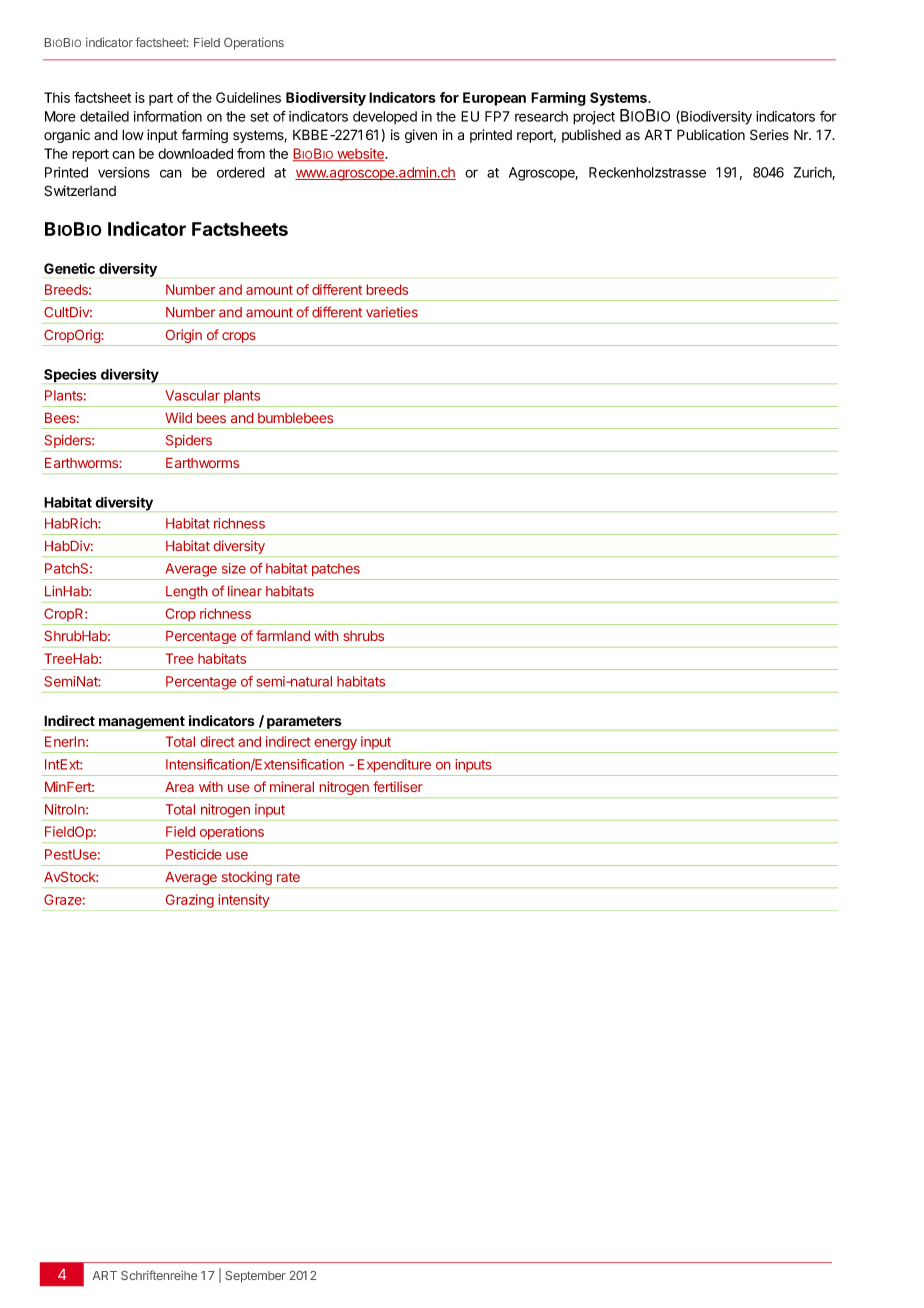 The height and width of the screenshot is (1308, 924). I want to click on Publication, so click(711, 135).
